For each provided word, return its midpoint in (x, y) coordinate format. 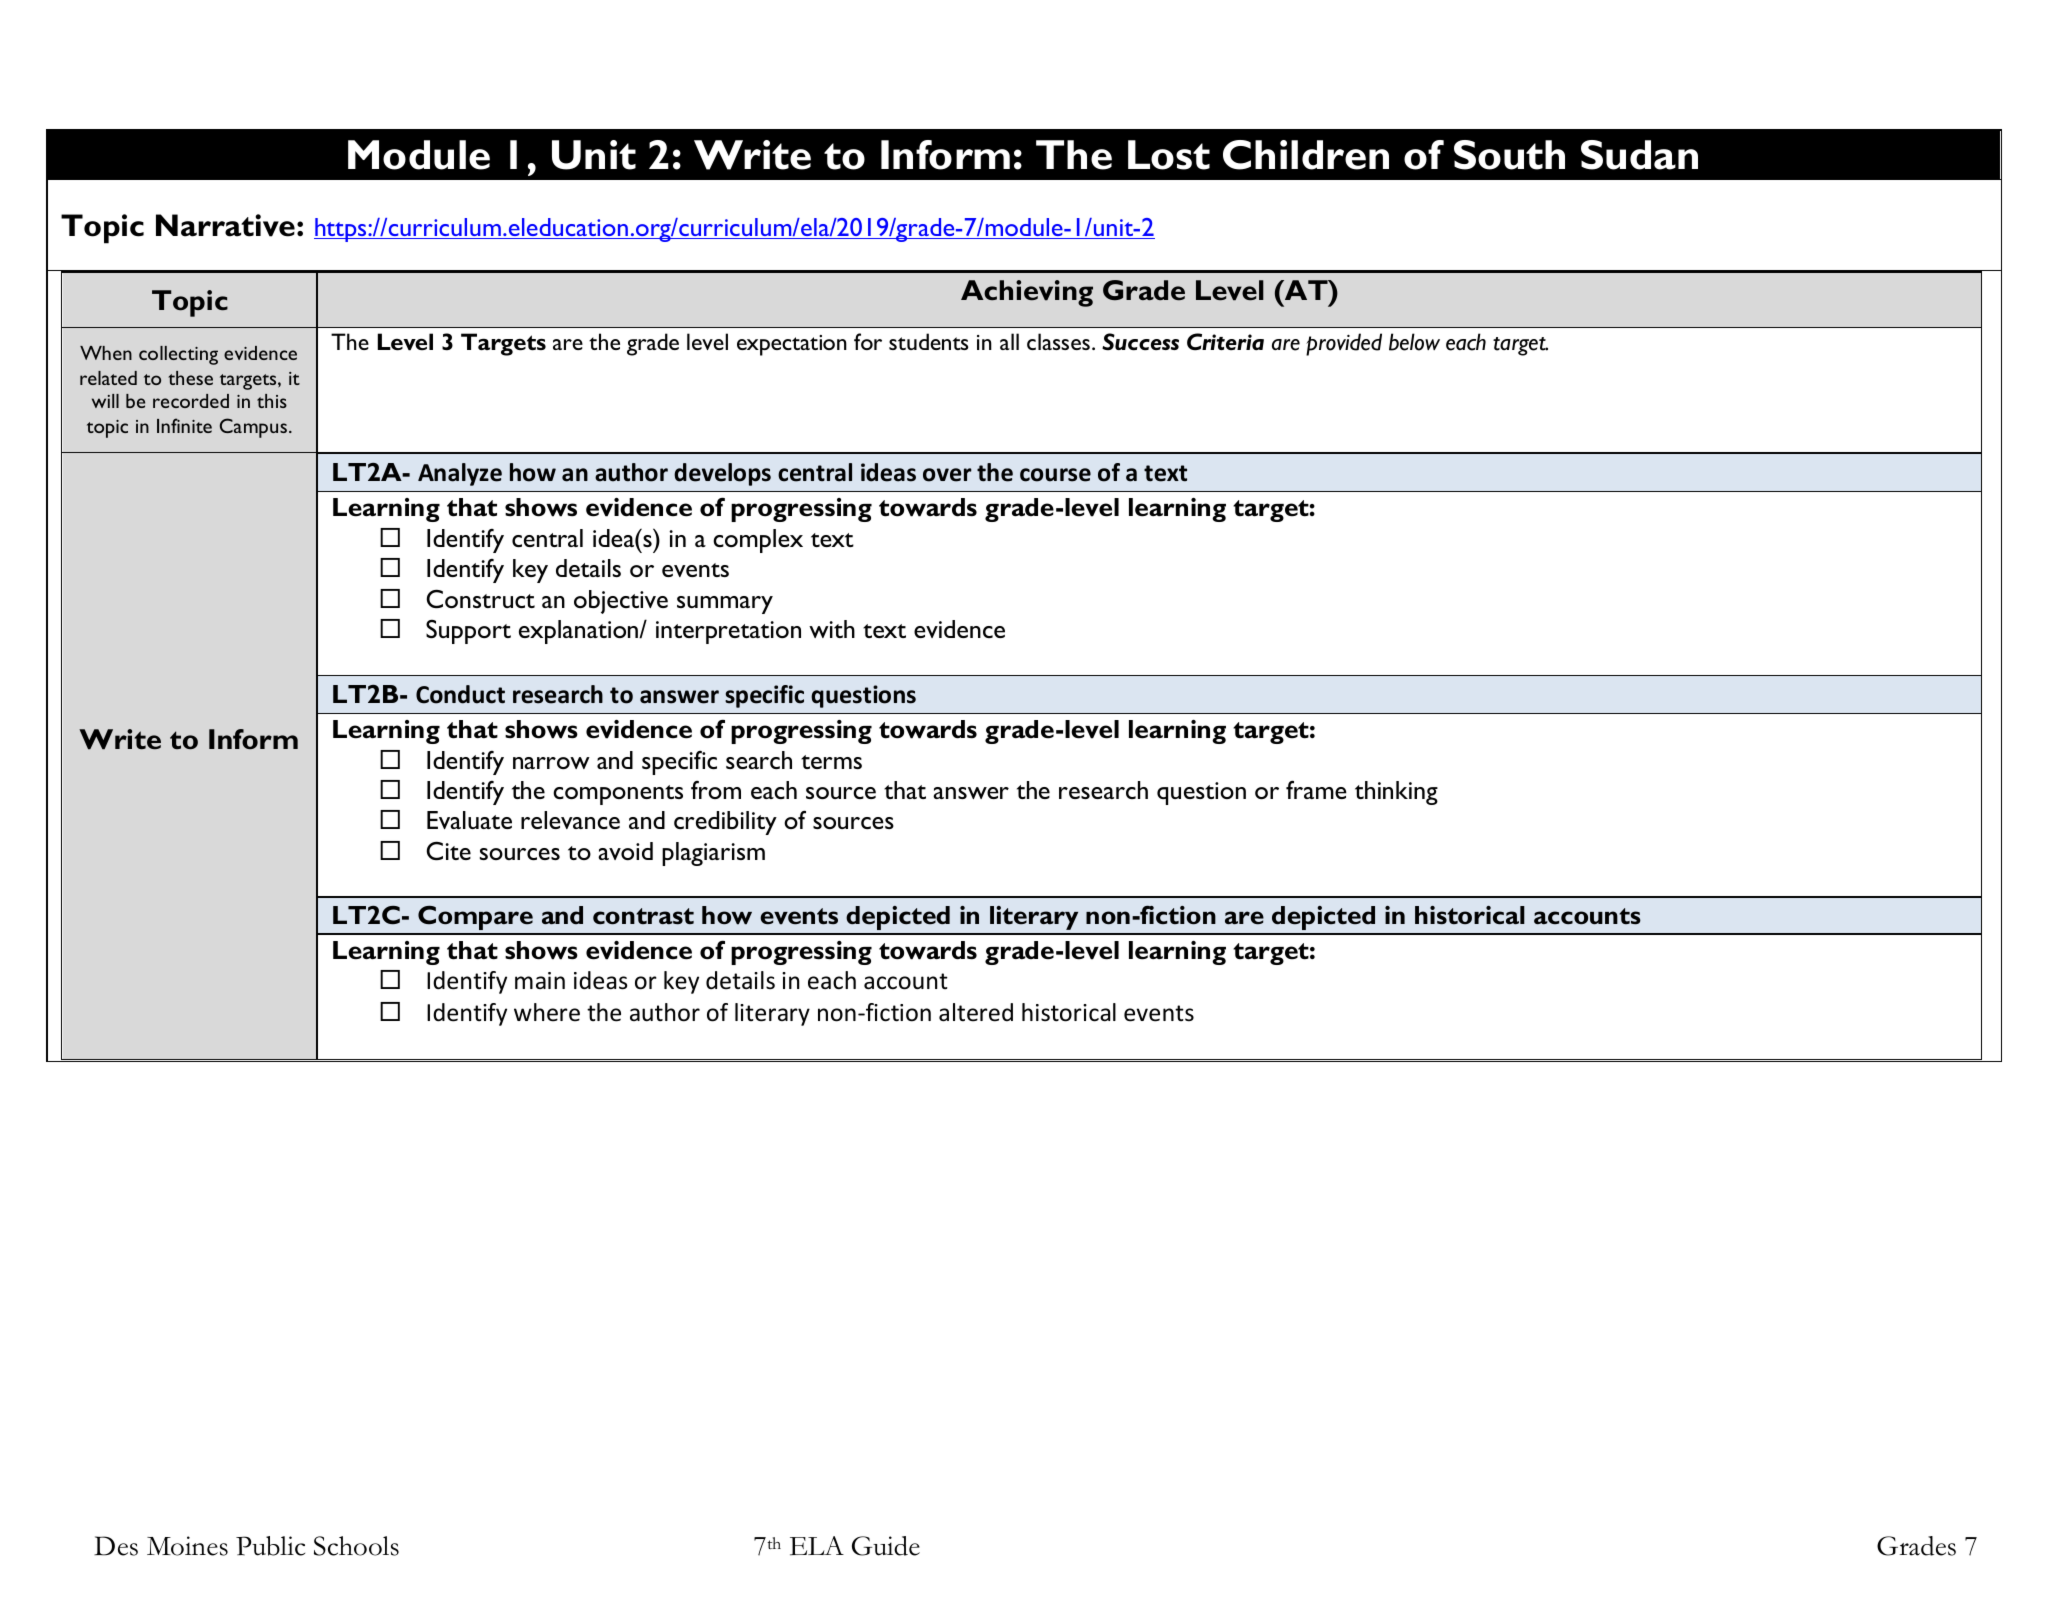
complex (758, 541)
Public (270, 1546)
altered (976, 1012)
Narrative (225, 225)
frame (1316, 789)
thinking (1396, 793)
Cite (448, 850)
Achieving (1027, 293)
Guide (886, 1546)
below (1414, 342)
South (1509, 155)
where (547, 1012)
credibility (725, 823)
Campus (253, 428)
